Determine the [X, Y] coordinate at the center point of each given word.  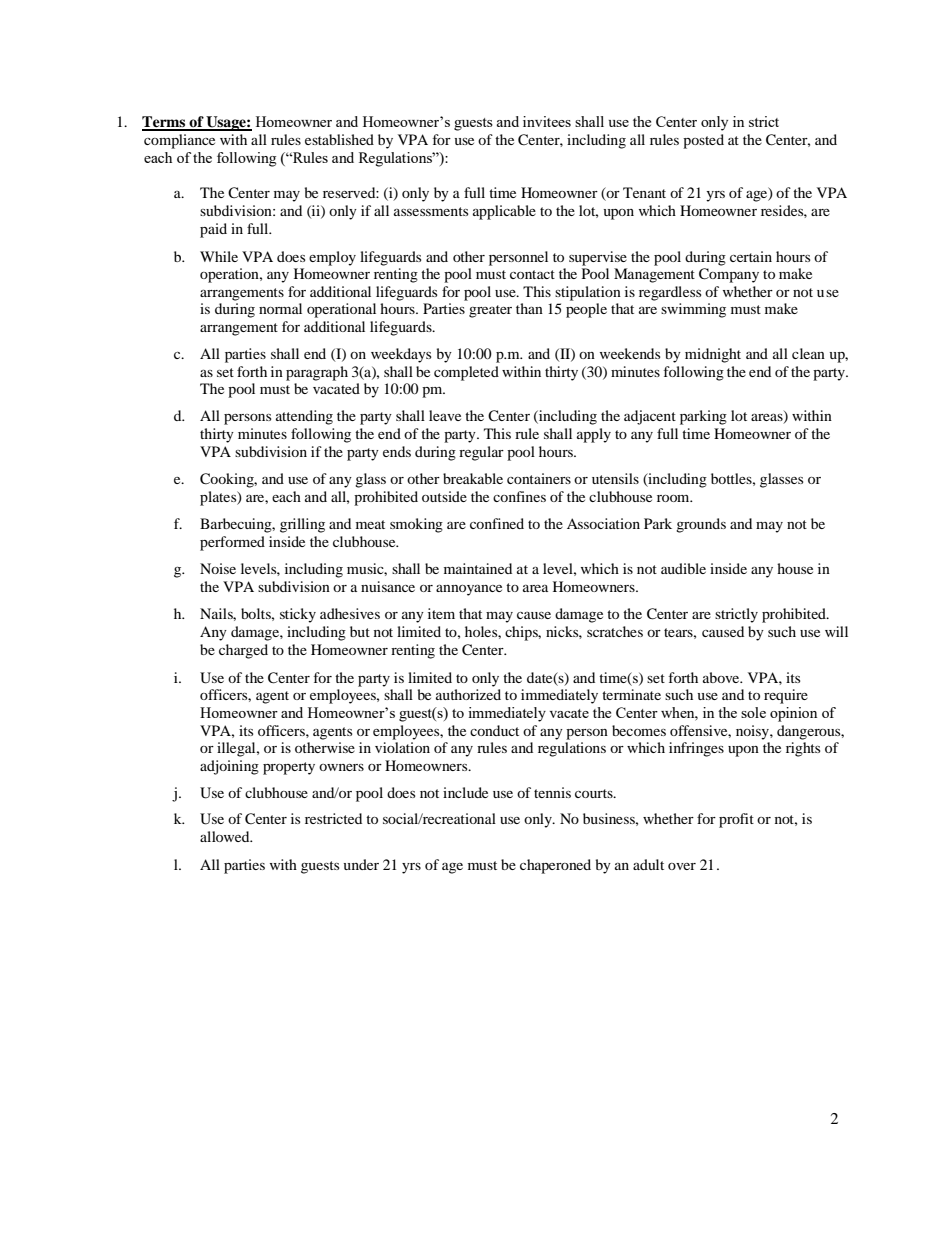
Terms [165, 123]
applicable [504, 212]
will [836, 631]
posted [703, 141]
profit [736, 820]
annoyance [469, 590]
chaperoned [555, 866]
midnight [713, 355]
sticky [298, 615]
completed [466, 373]
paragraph [317, 373]
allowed [226, 836]
